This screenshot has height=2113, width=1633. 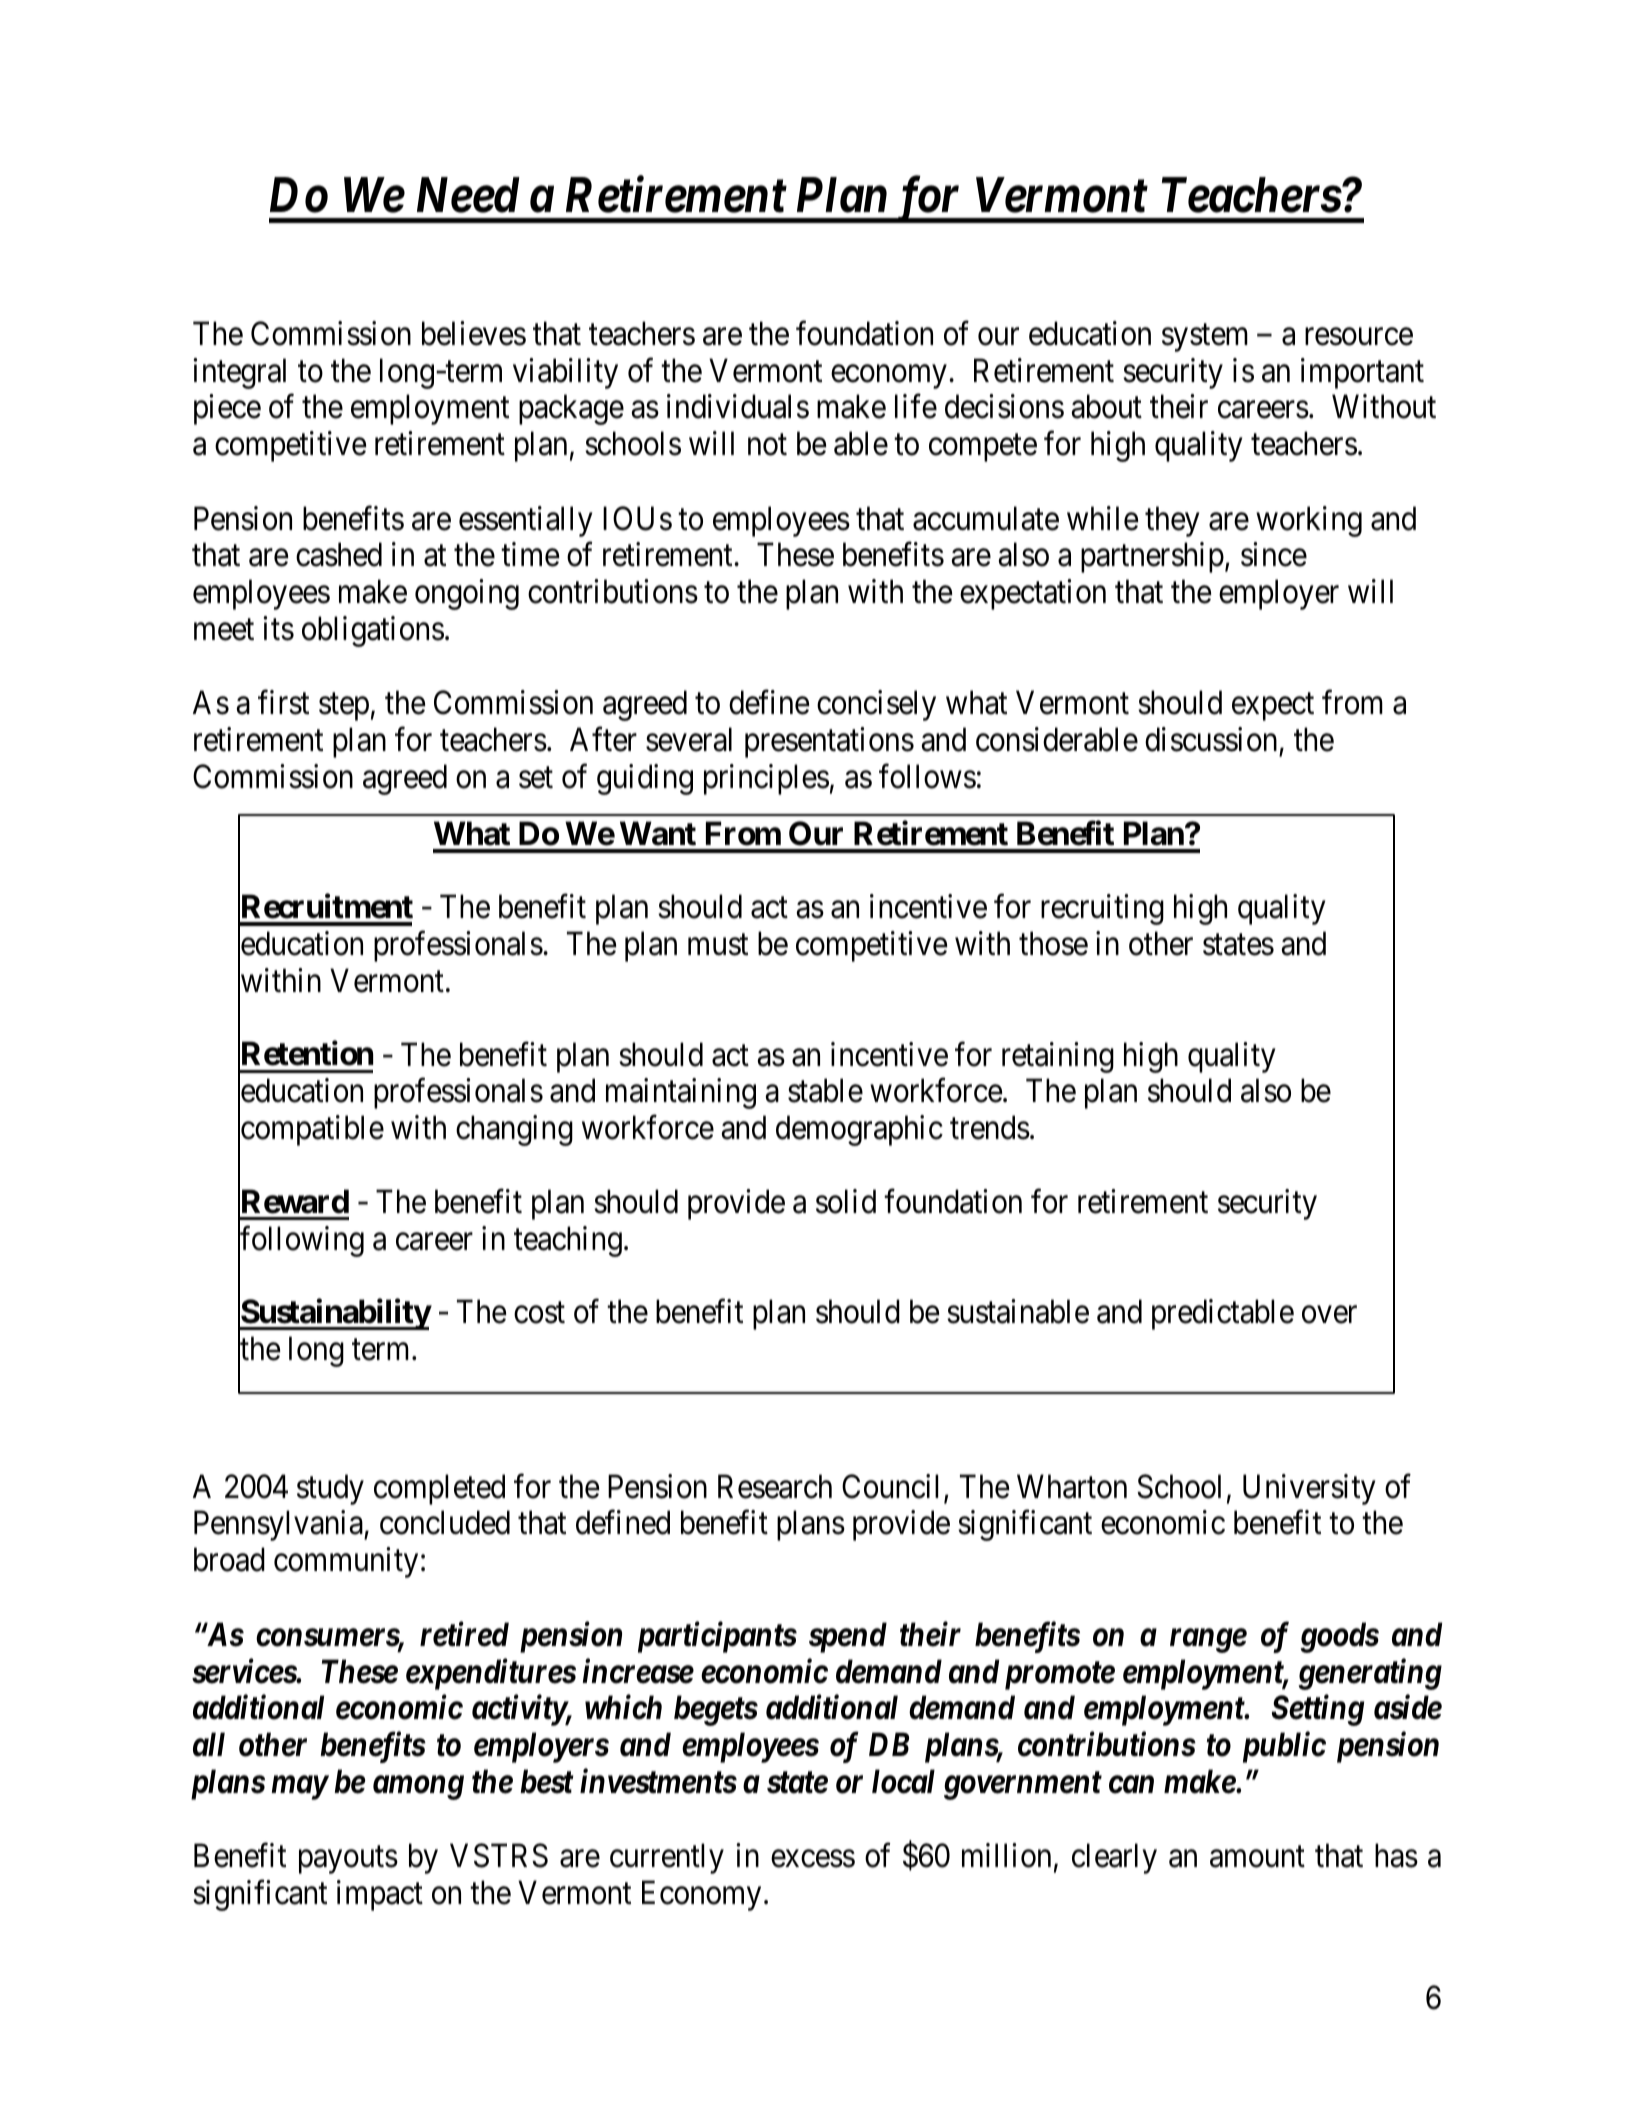 What do you see at coordinates (767, 445) in the screenshot?
I see `not` at bounding box center [767, 445].
